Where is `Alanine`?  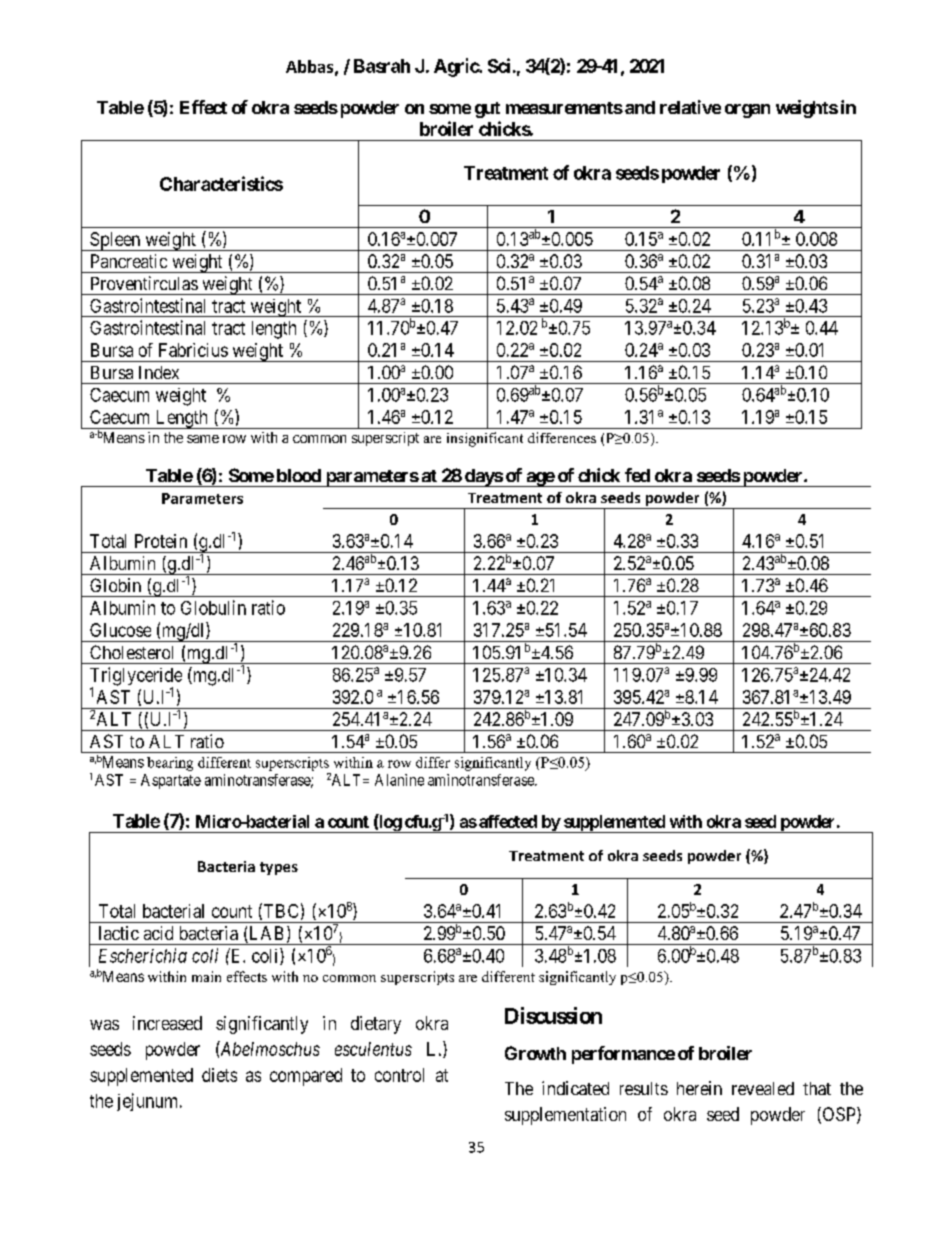 Alanine is located at coordinates (399, 780).
